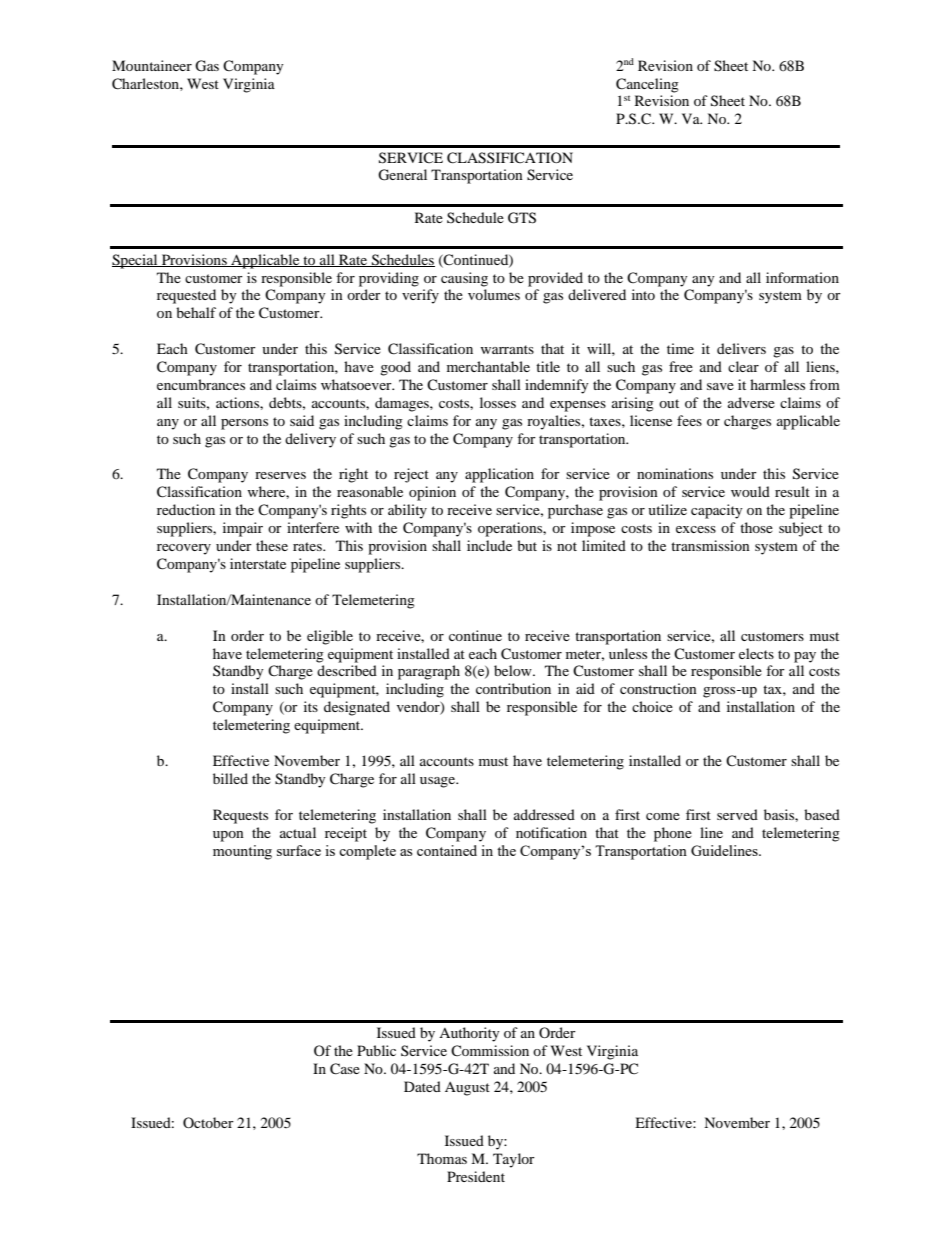 The height and width of the screenshot is (1233, 952). Describe the element at coordinates (208, 1122) in the screenshot. I see `October` at that location.
